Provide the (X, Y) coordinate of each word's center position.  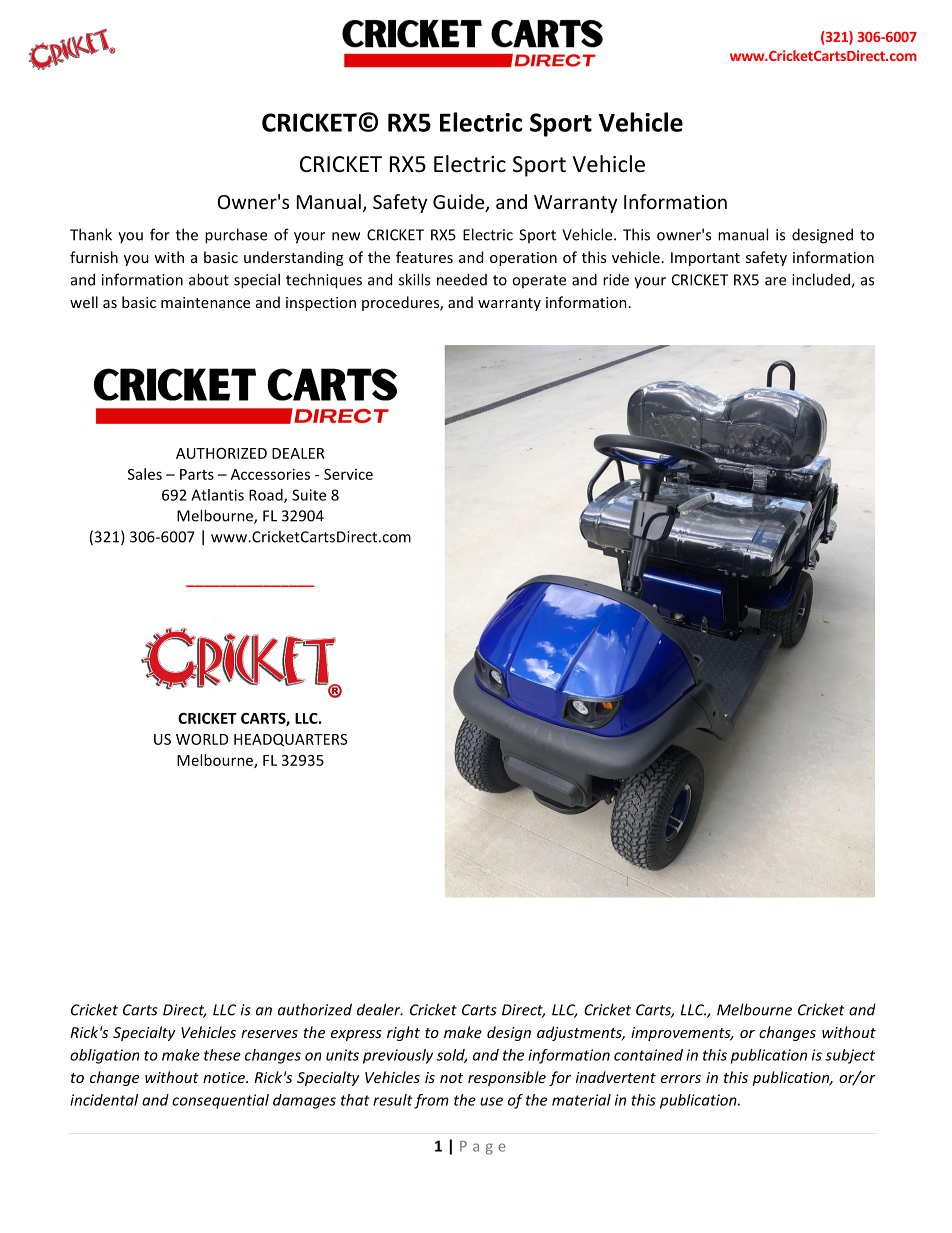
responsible (507, 1078)
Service (348, 474)
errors (681, 1079)
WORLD (202, 739)
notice (225, 1077)
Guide (459, 203)
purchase (236, 236)
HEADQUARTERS (290, 740)
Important (705, 259)
